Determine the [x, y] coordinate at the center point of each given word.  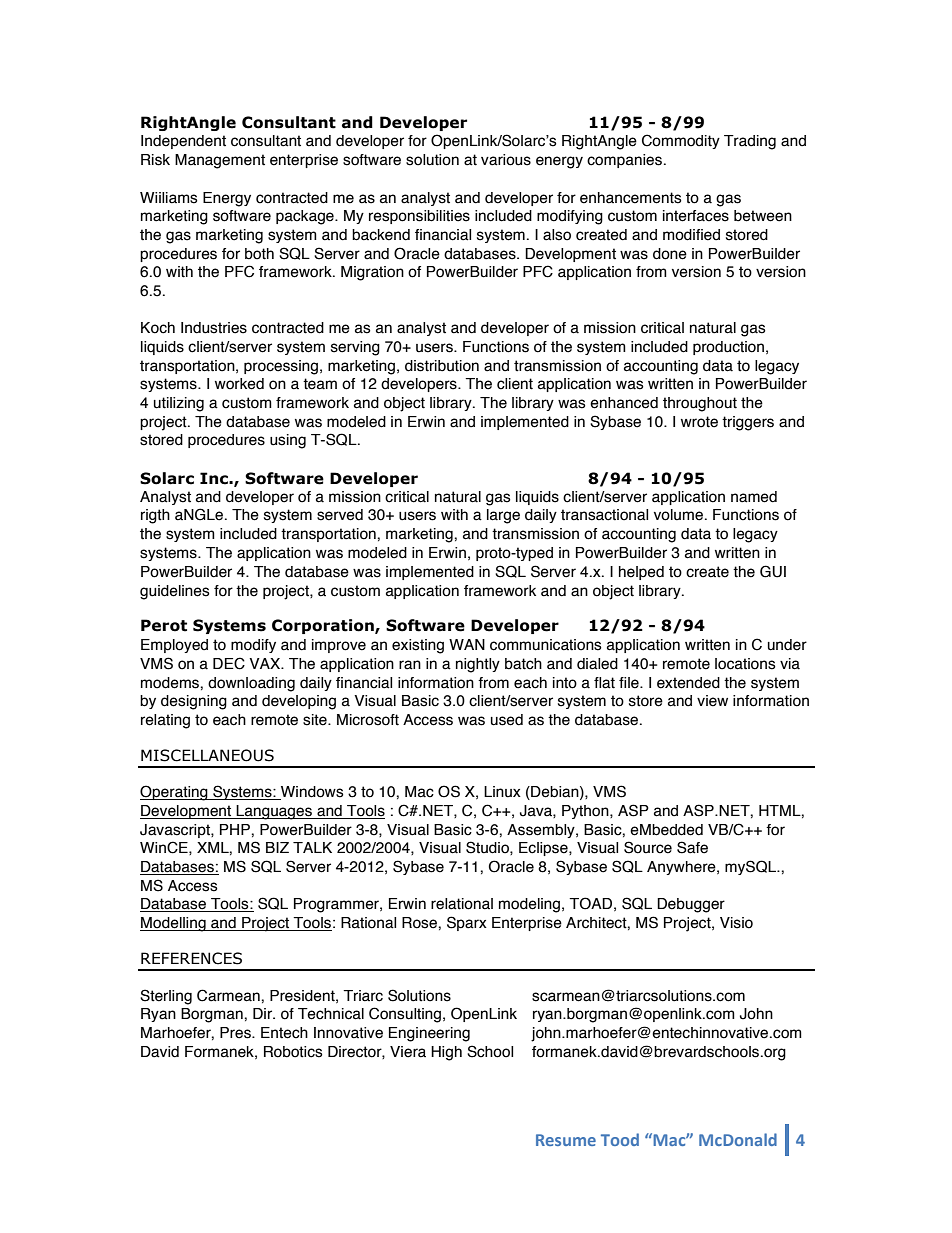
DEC [229, 663]
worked [239, 384]
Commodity [681, 141]
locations [745, 664]
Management [220, 161]
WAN [467, 644]
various [506, 160]
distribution [442, 366]
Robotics [293, 1052]
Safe [692, 847]
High [446, 1053]
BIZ [277, 847]
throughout [700, 404]
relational [462, 904]
